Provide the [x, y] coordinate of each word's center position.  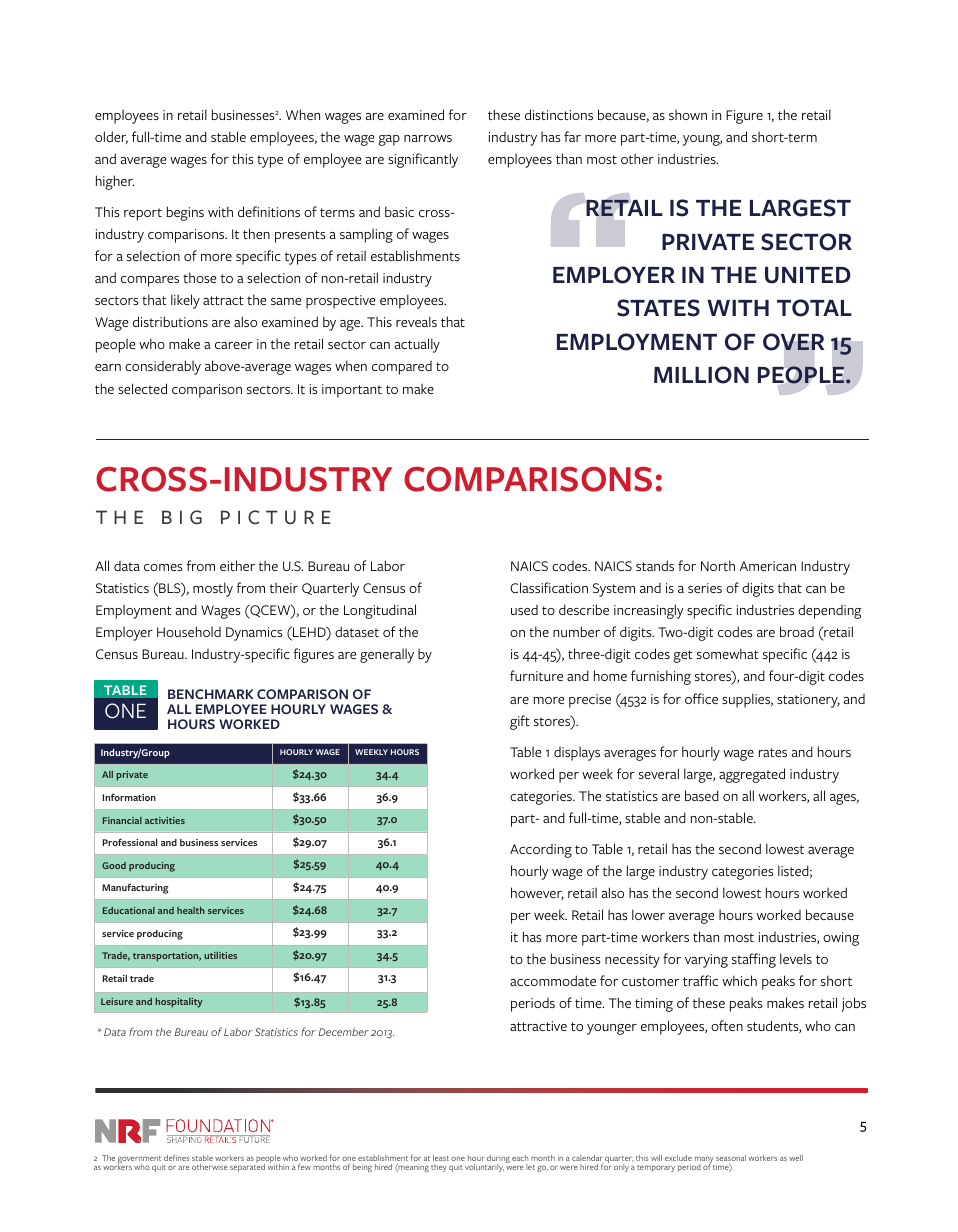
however [537, 893]
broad [797, 631]
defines [176, 1158]
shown [688, 114]
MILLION [701, 375]
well [796, 1158]
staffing [754, 960]
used [524, 610]
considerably [163, 367]
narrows [428, 138]
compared [402, 368]
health [191, 910]
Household [189, 631]
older [111, 137]
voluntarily [484, 1168]
